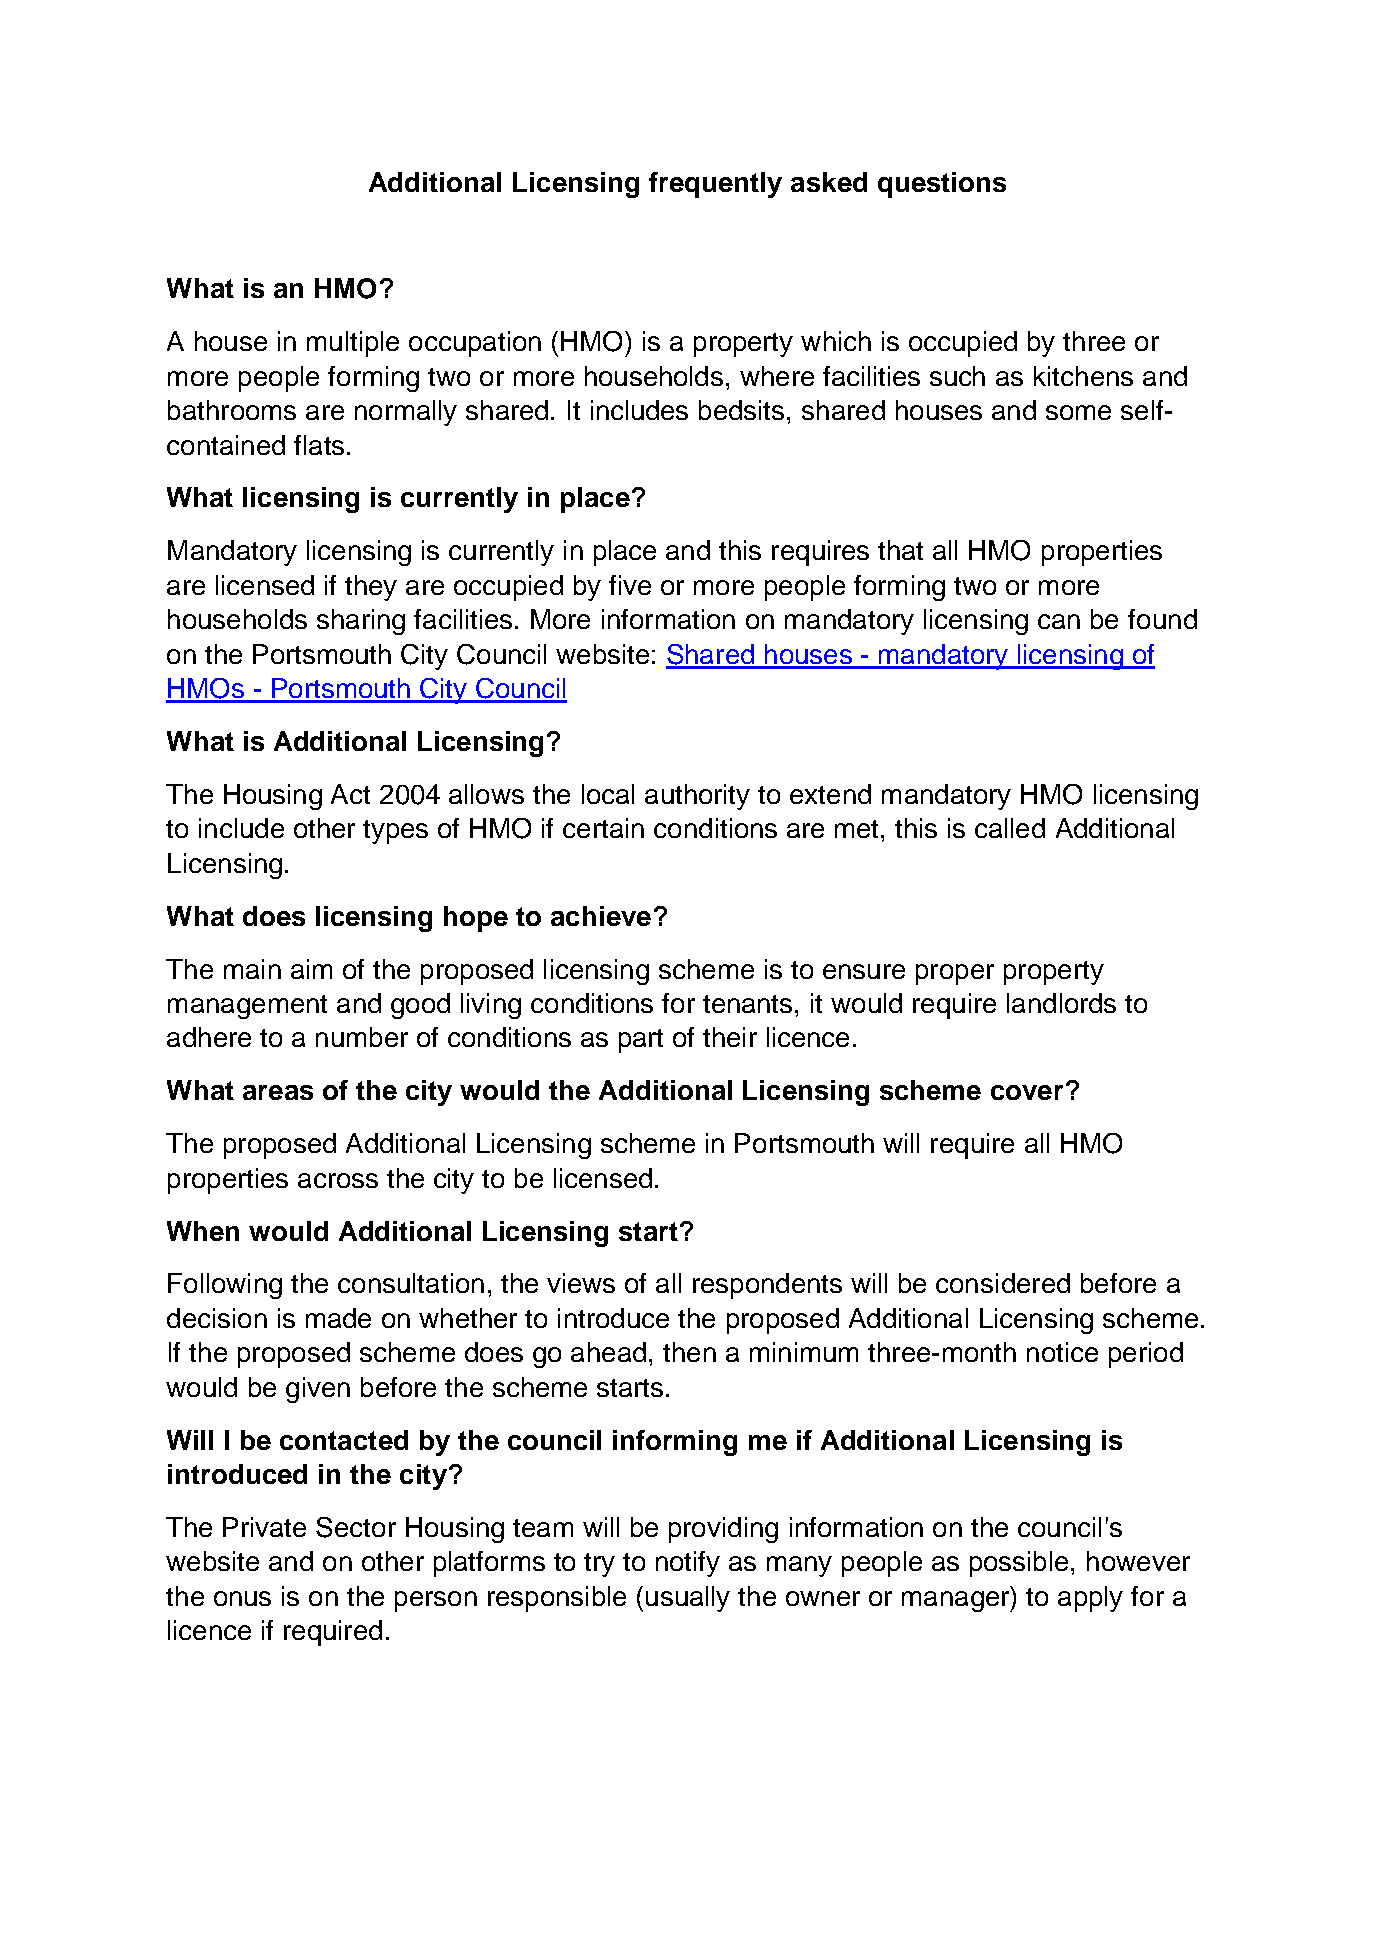 This document has height=1946, width=1376. What do you see at coordinates (942, 185) in the document?
I see `questions` at bounding box center [942, 185].
